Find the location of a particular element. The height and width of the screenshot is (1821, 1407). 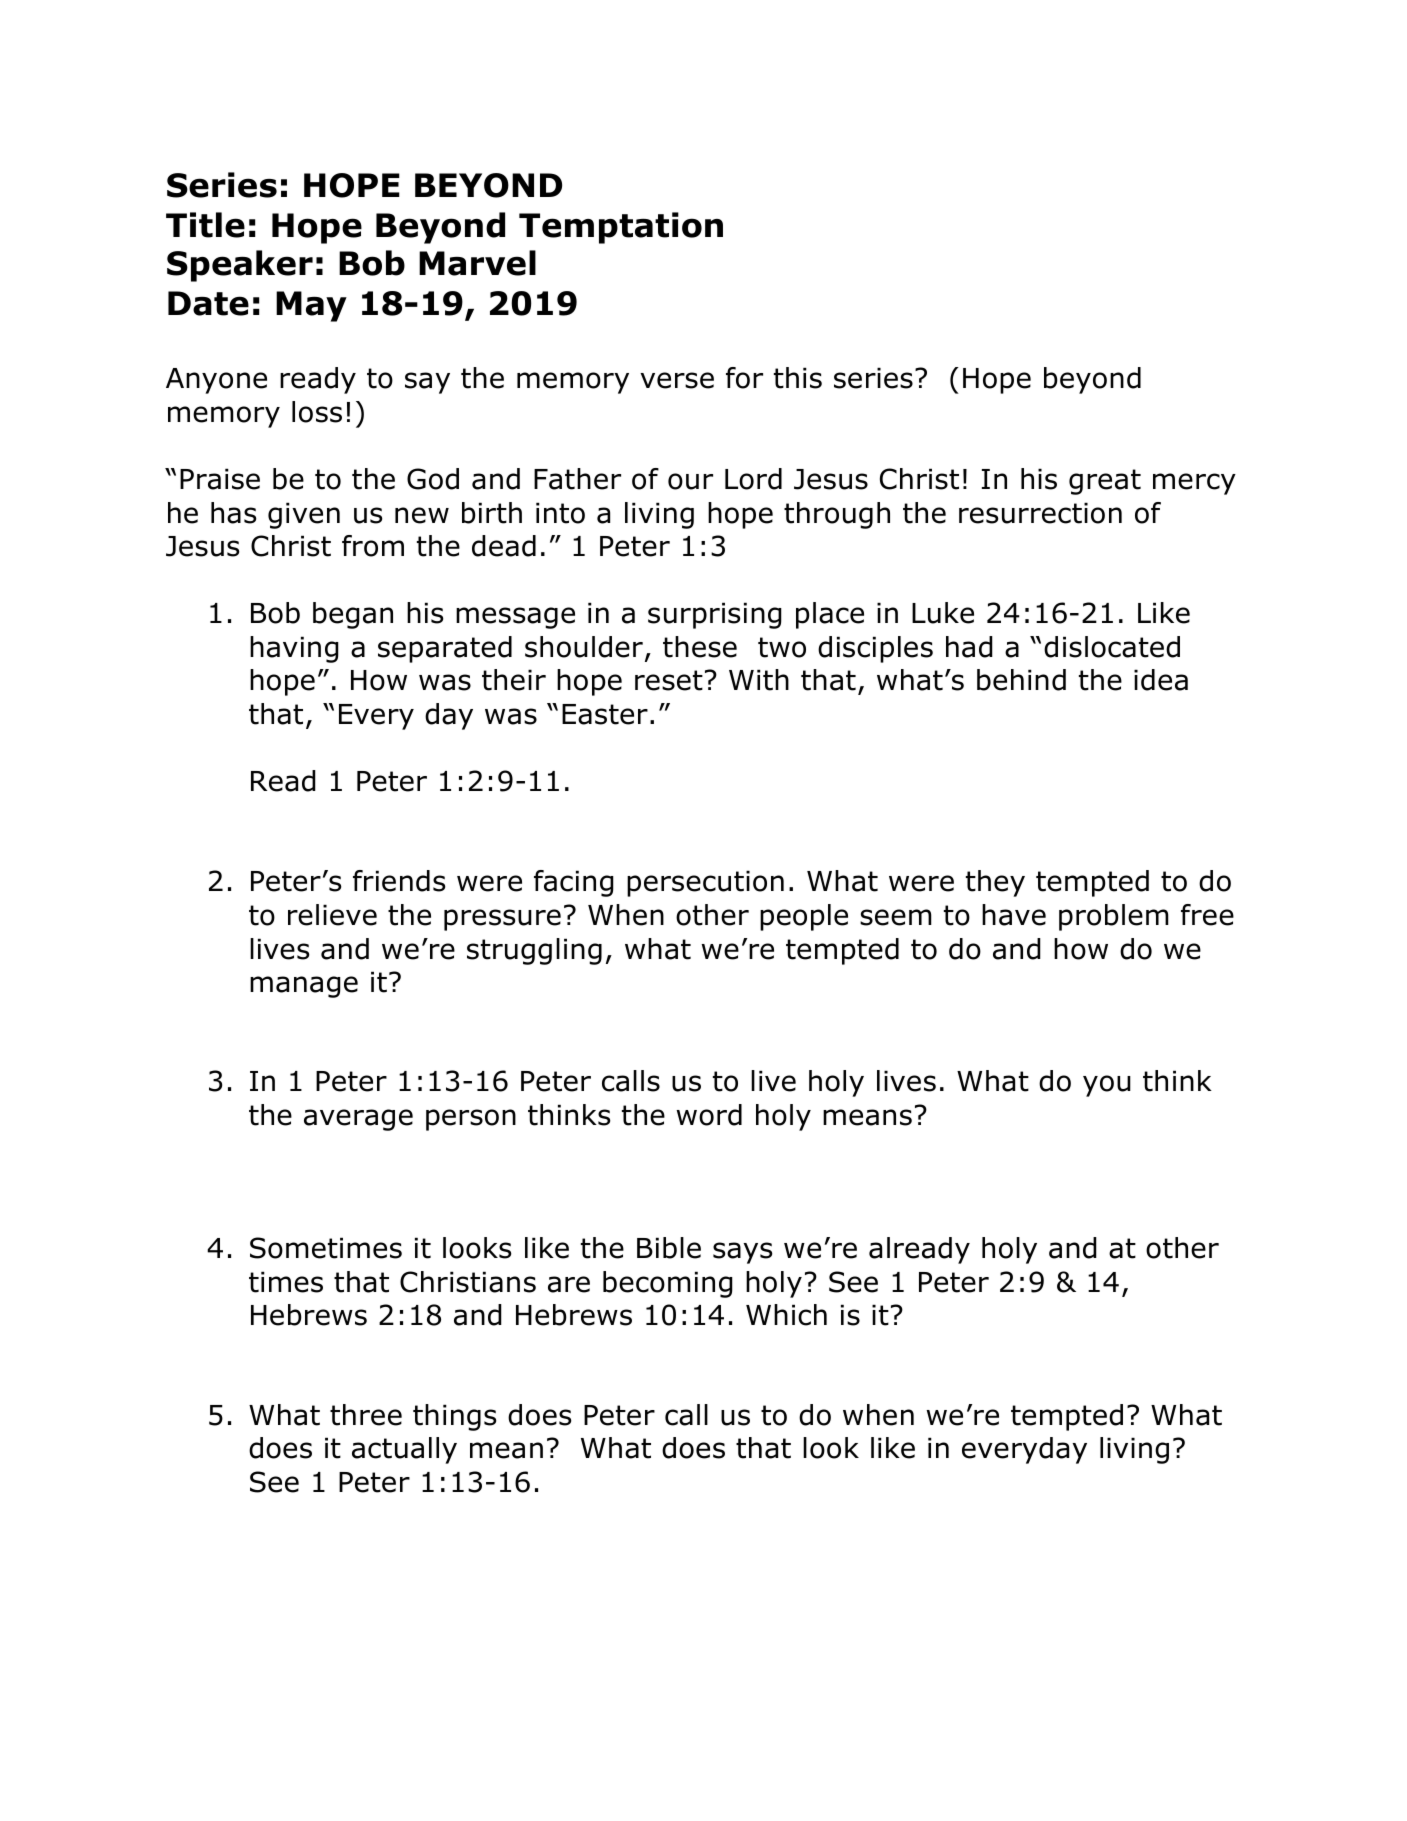

average is located at coordinates (358, 1120).
